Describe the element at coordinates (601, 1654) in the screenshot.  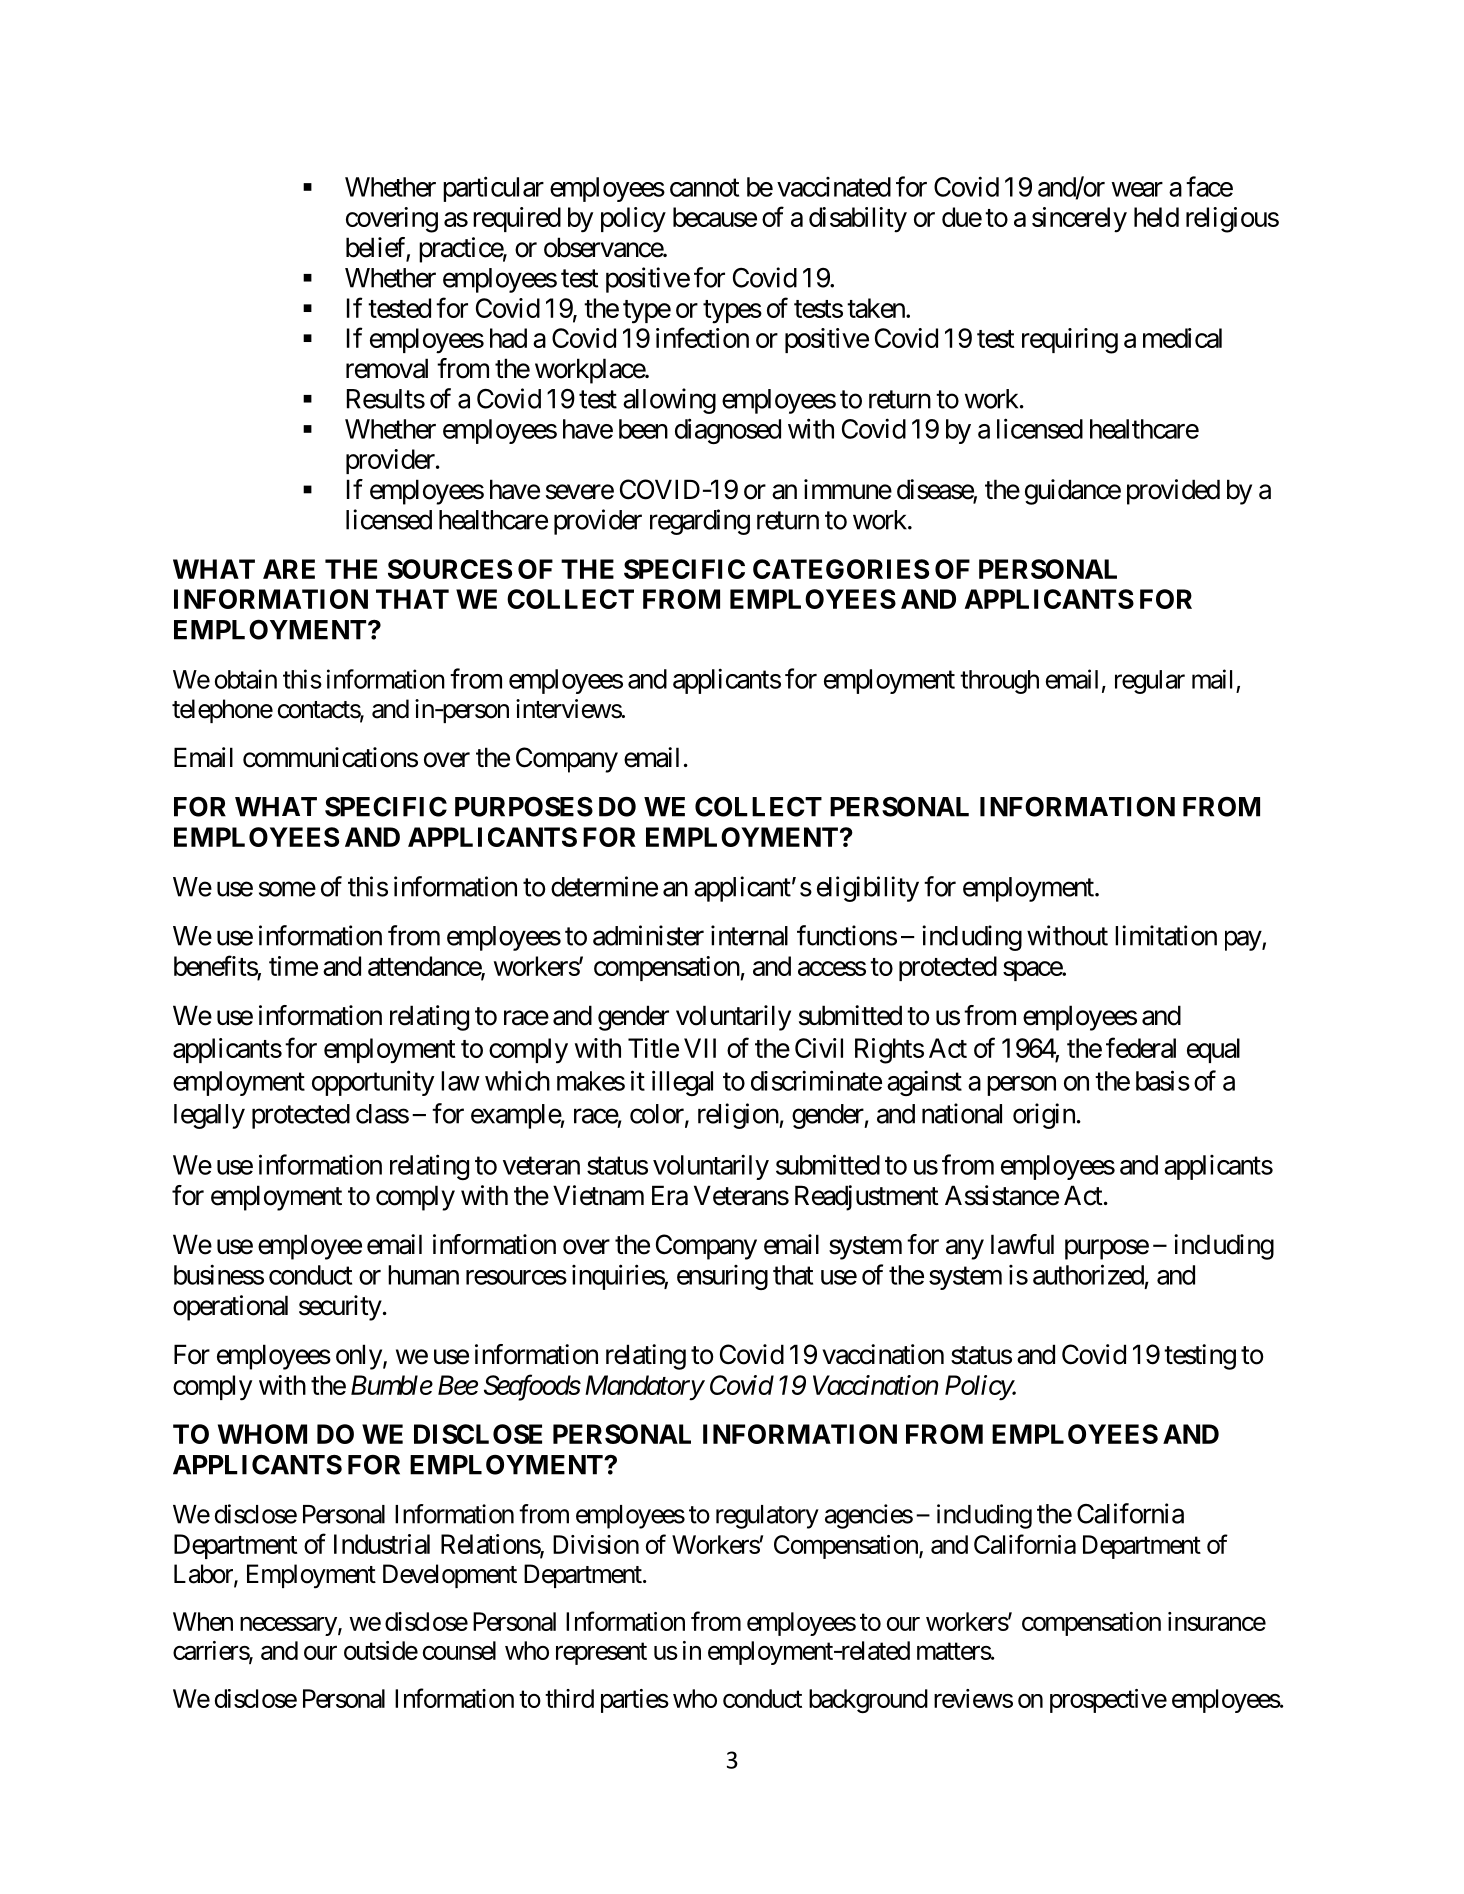
I see `represent` at that location.
